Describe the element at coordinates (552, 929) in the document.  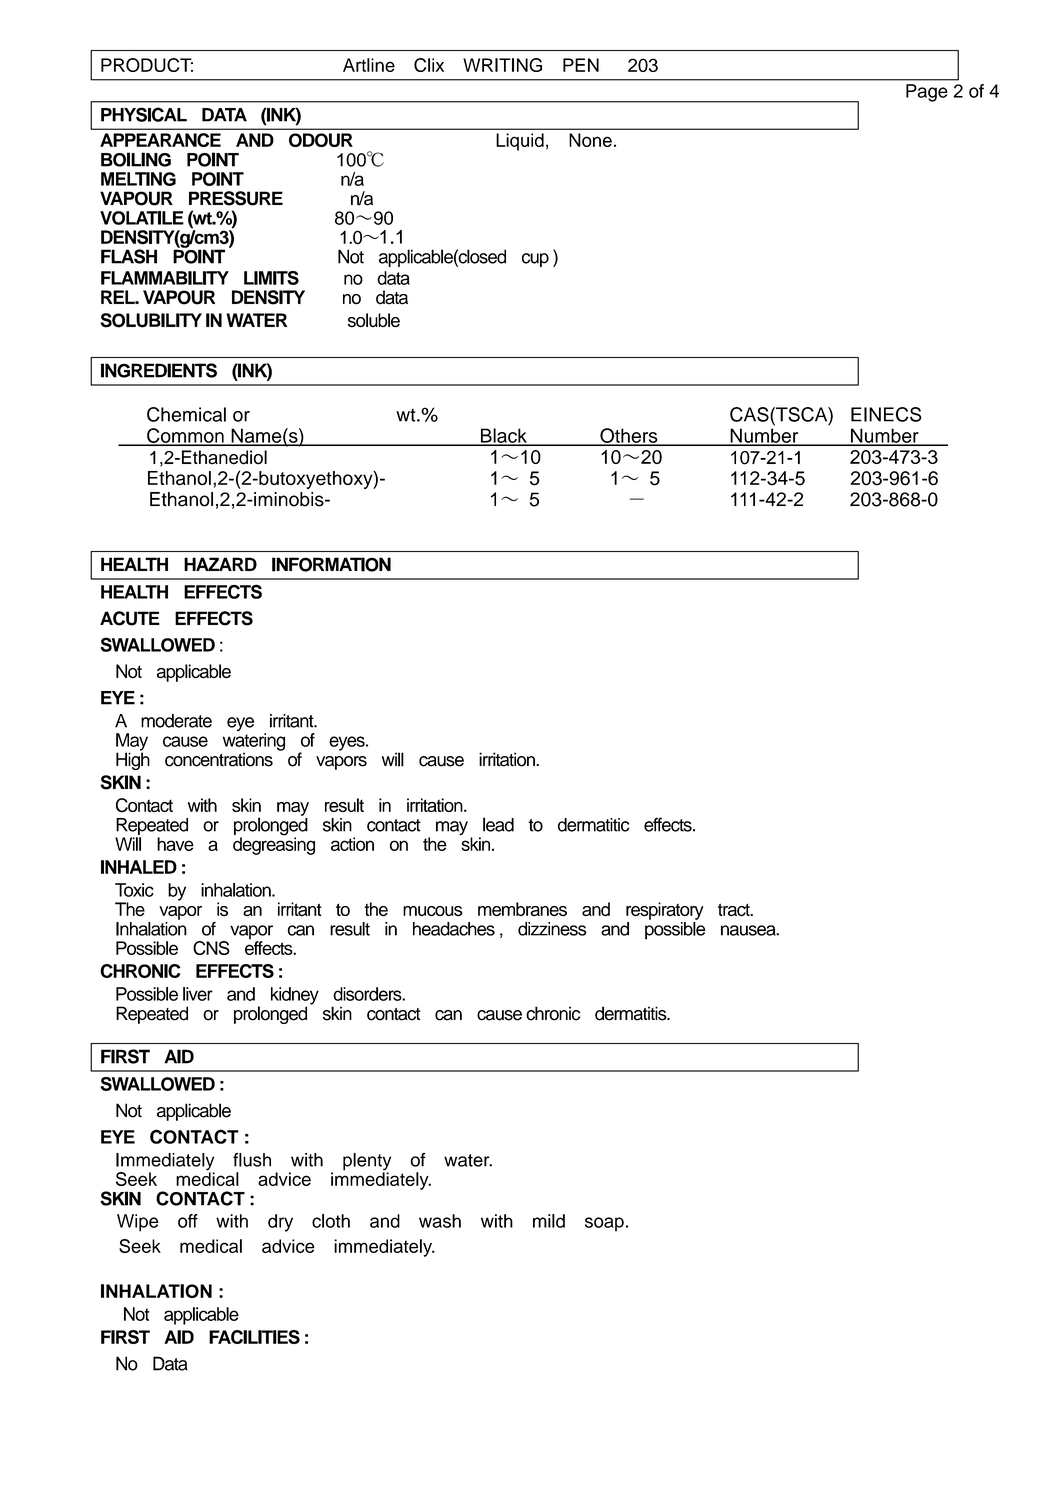
I see `dizziness` at that location.
